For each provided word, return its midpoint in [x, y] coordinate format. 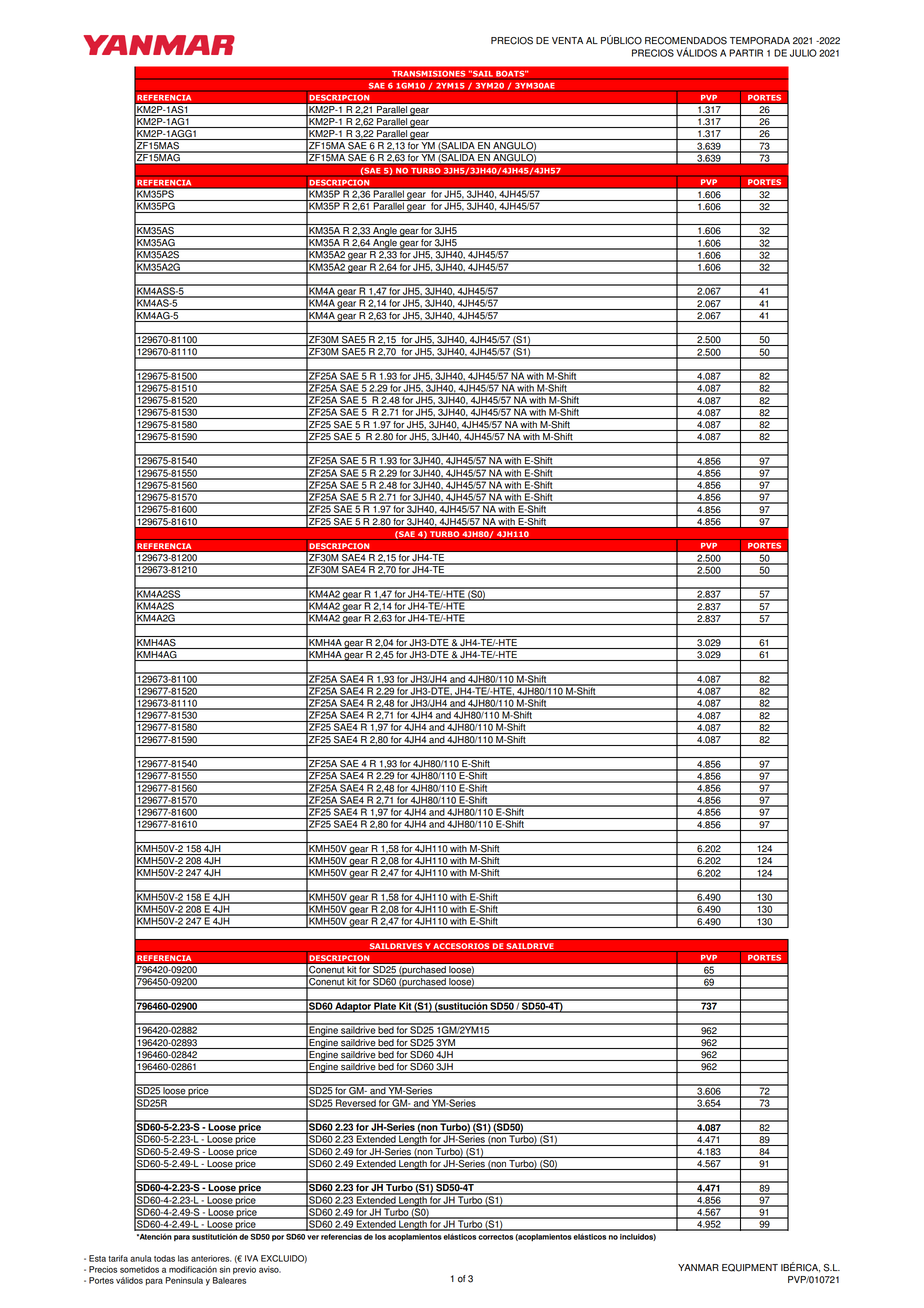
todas [164, 1258]
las [183, 1258]
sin [224, 1269]
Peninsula [184, 1280]
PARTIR [746, 53]
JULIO [803, 53]
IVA [251, 1258]
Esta [97, 1258]
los [380, 1237]
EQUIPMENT [750, 1268]
